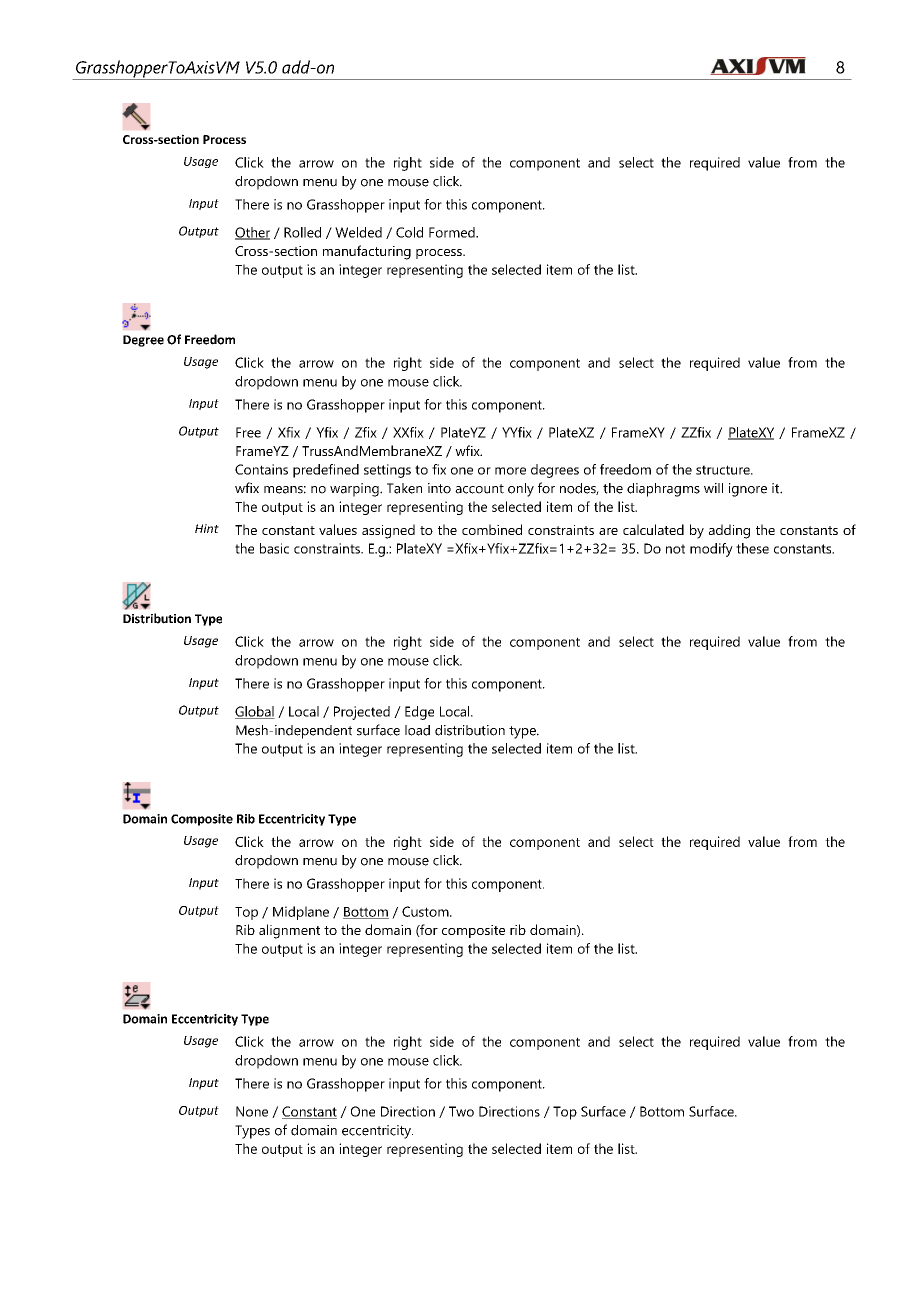 This document has height=1307, width=924. What do you see at coordinates (724, 470) in the document?
I see `structure` at bounding box center [724, 470].
